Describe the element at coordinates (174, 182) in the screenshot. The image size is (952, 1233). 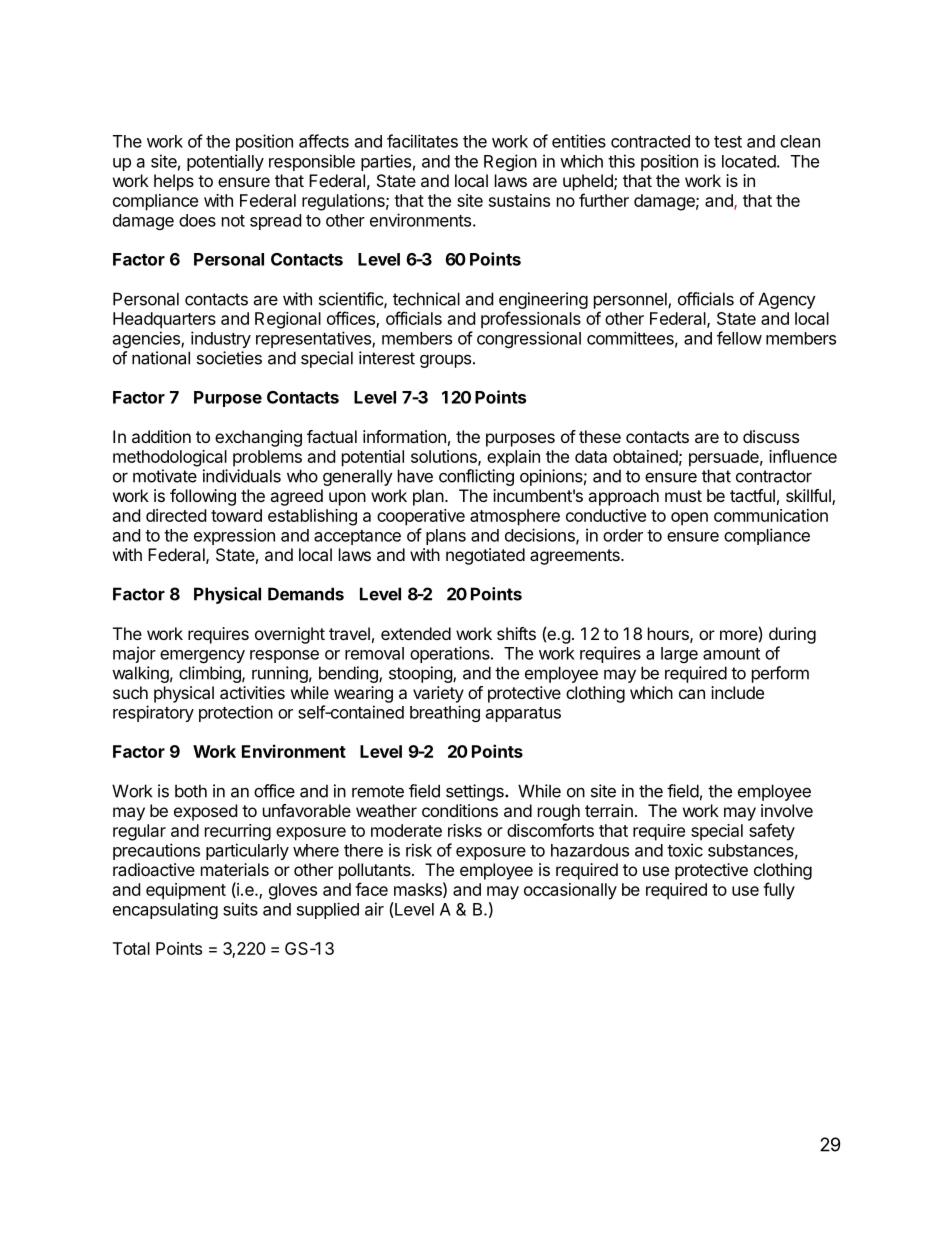
I see `helps` at that location.
